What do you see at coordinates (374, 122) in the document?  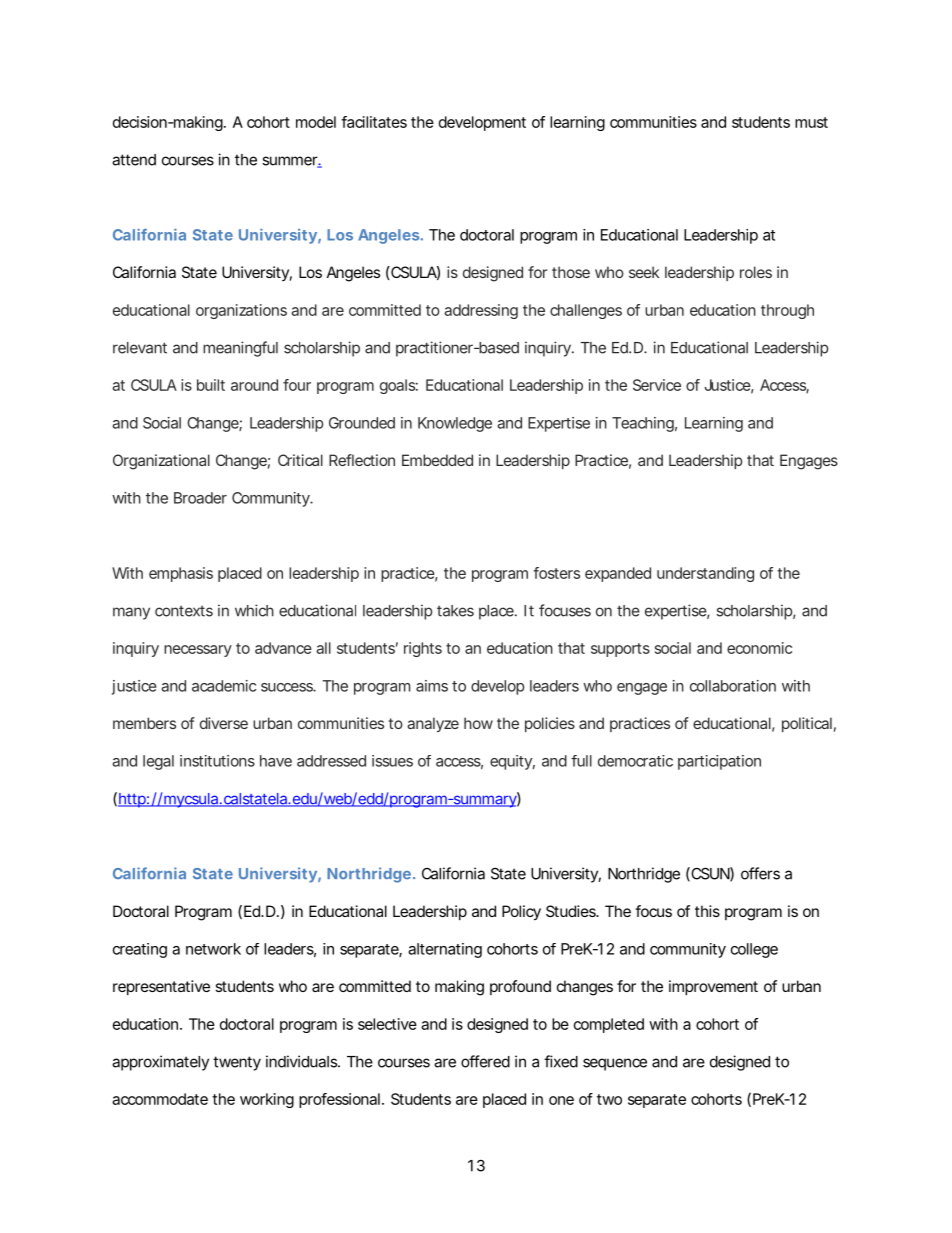 I see `facilitates` at bounding box center [374, 122].
